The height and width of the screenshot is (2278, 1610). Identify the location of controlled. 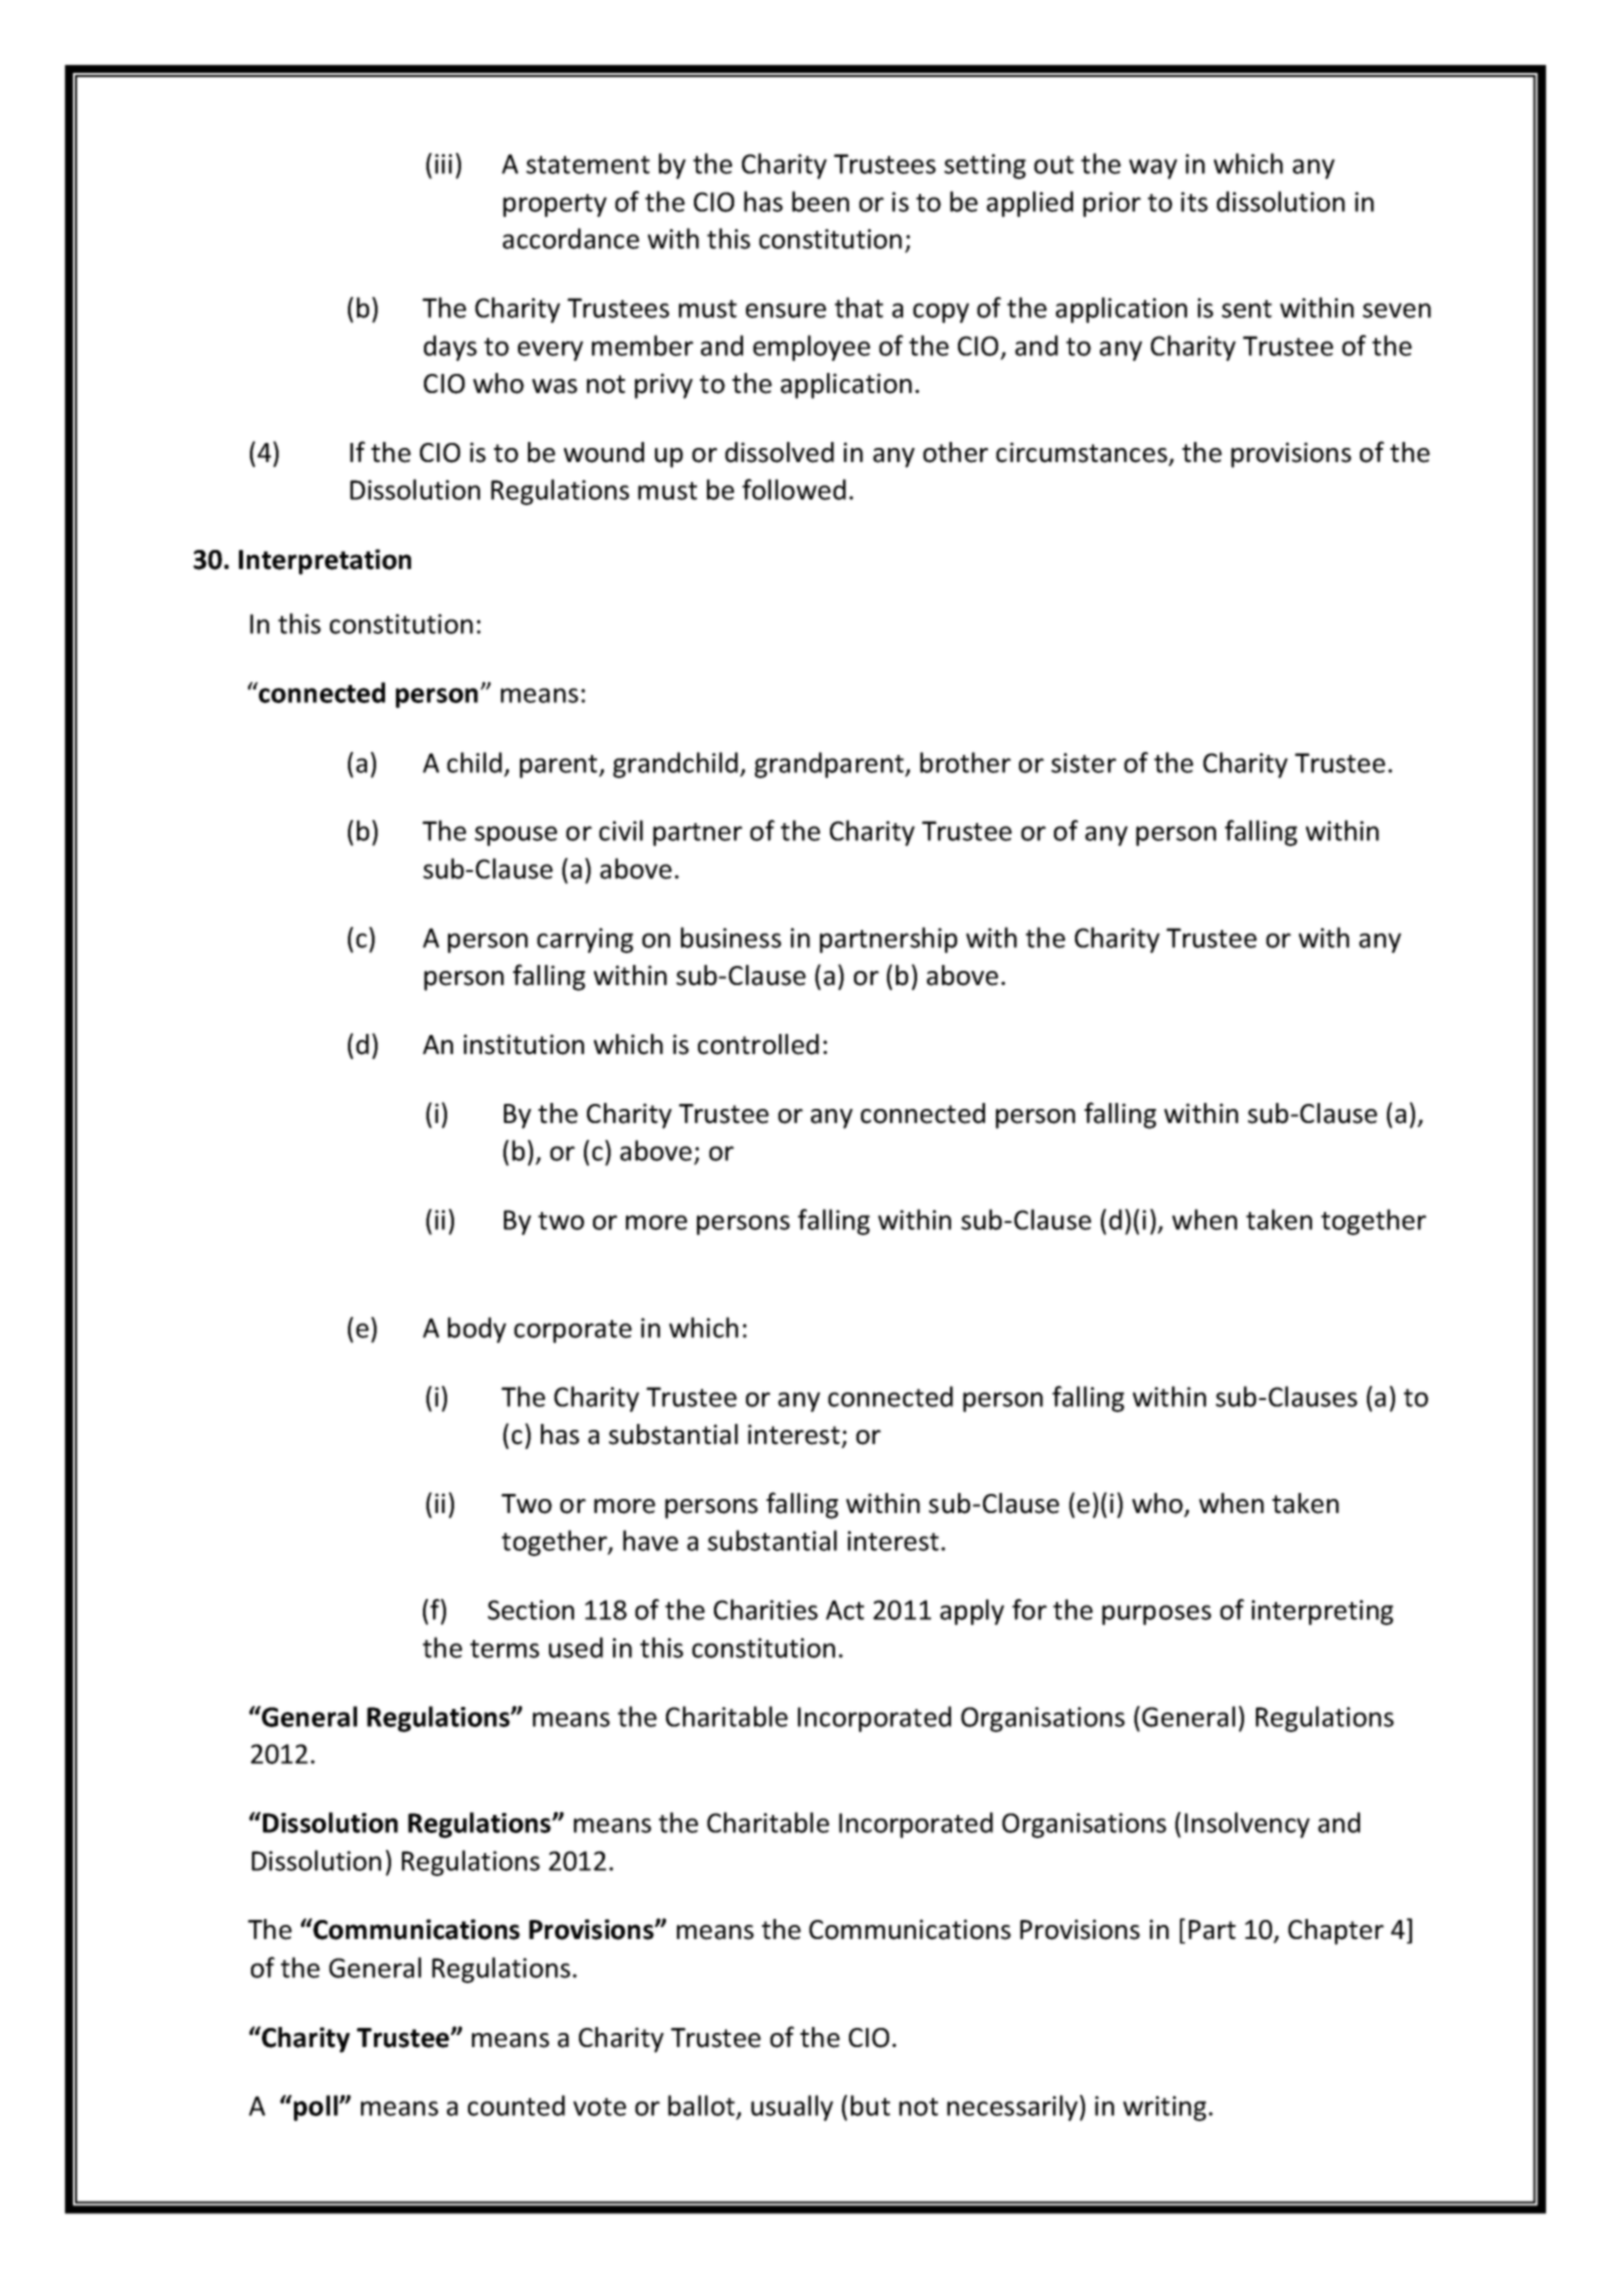
(758, 1044).
